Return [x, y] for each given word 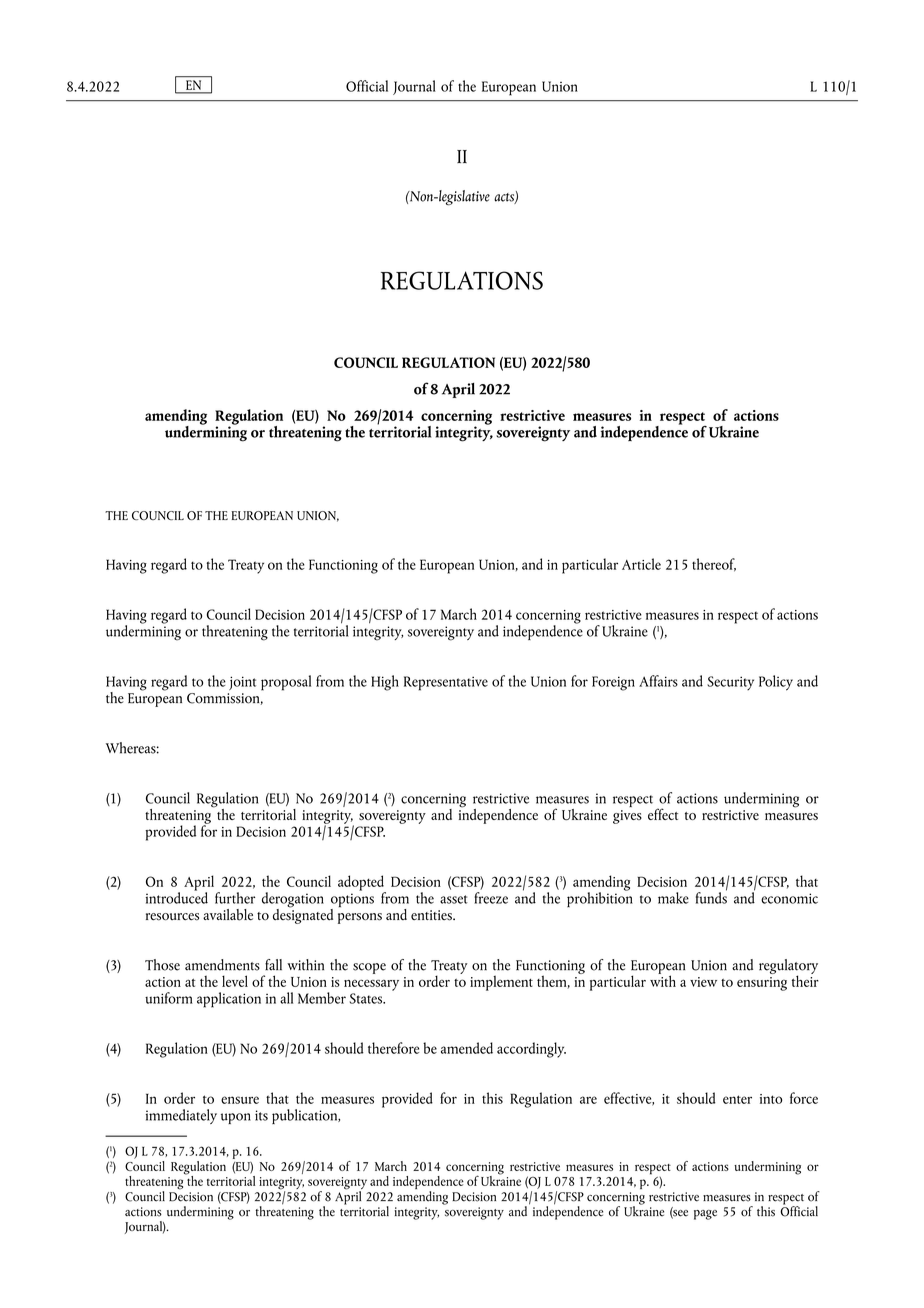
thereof [714, 565]
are [588, 1100]
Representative [446, 683]
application [229, 1000]
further [235, 898]
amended [467, 1048]
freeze [491, 898]
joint [242, 683]
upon [236, 1118]
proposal [286, 683]
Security [730, 683]
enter [737, 1099]
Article [641, 564]
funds [711, 896]
